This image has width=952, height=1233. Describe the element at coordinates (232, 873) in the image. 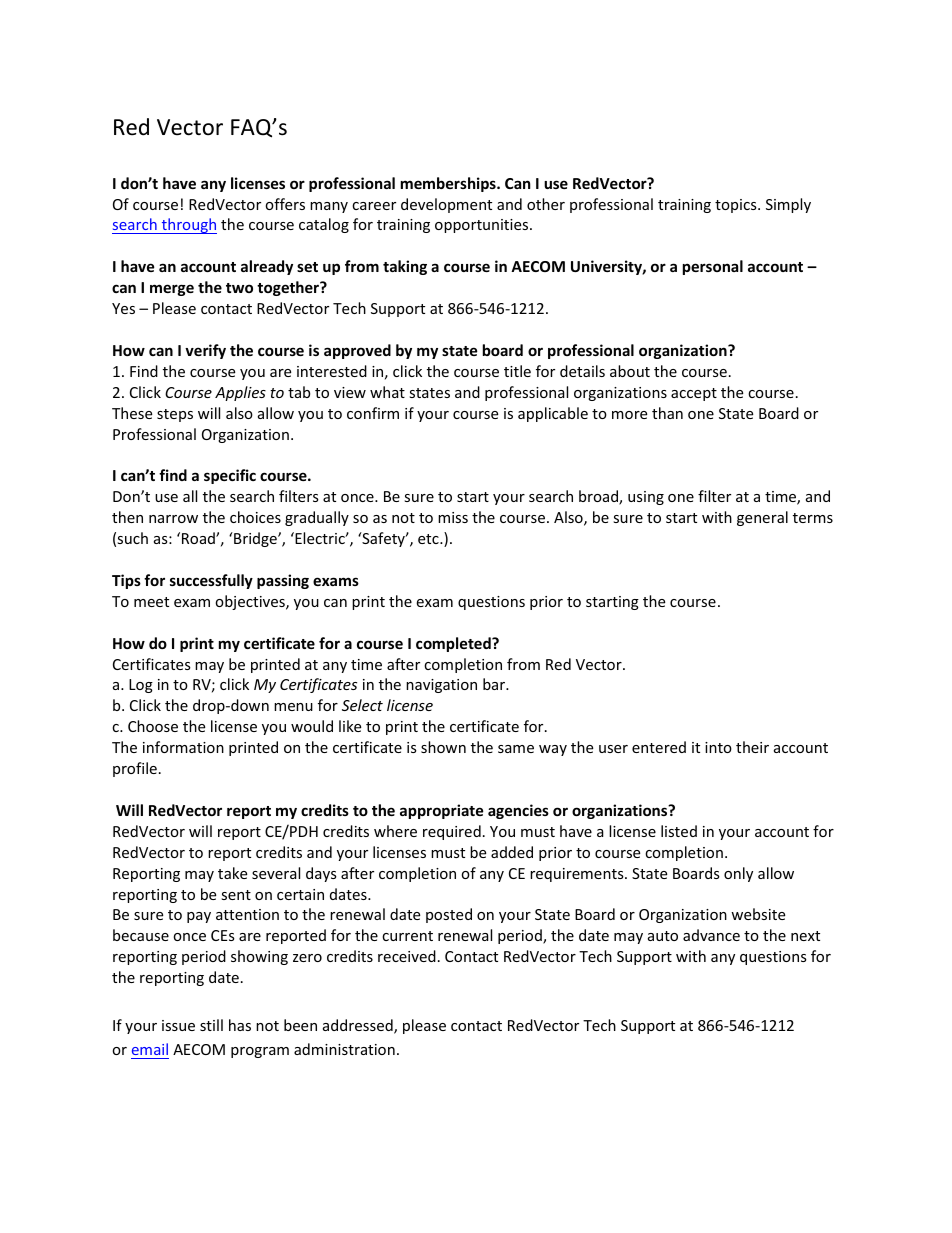

I see `take` at that location.
